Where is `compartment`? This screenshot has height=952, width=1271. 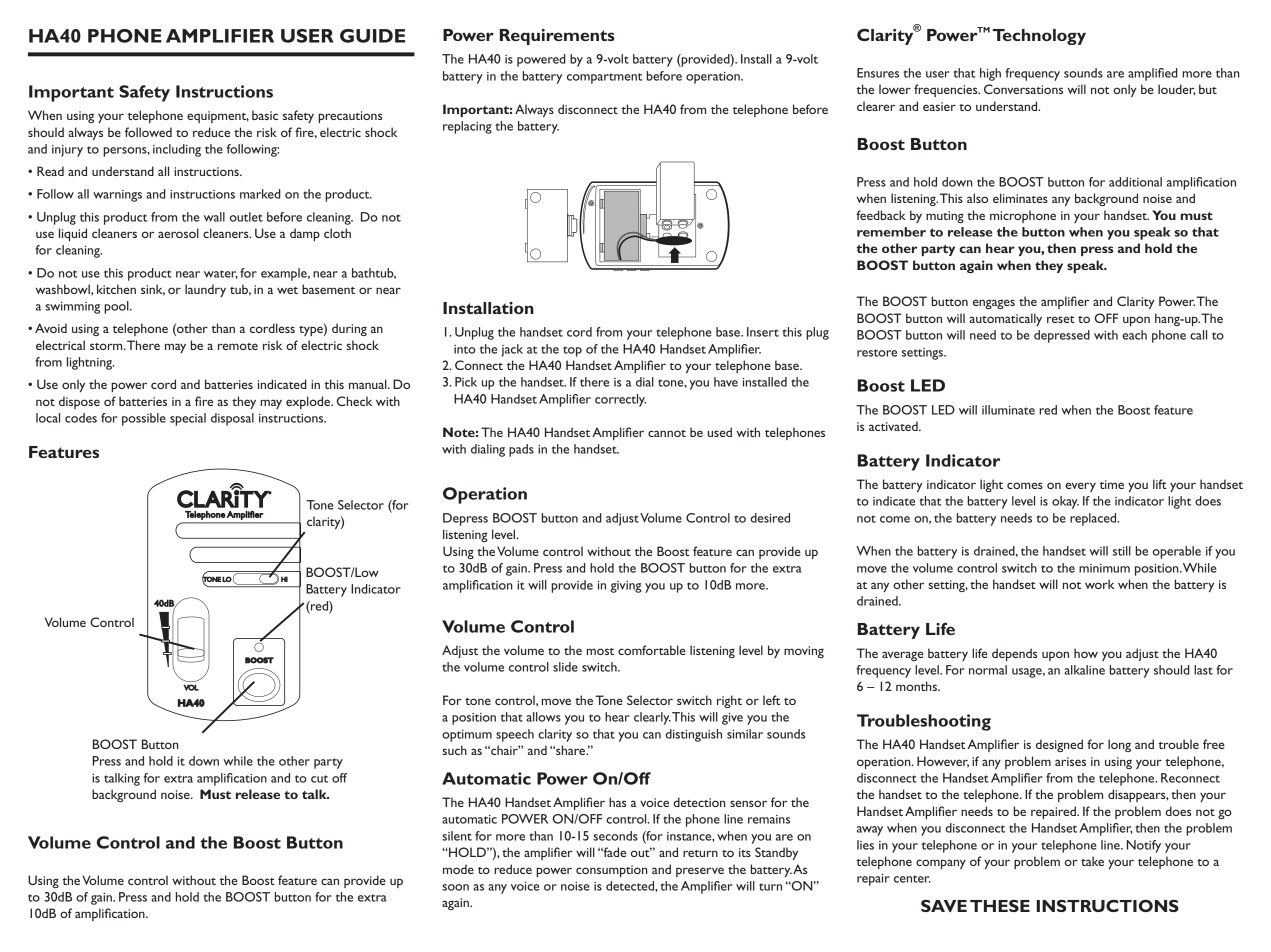
compartment is located at coordinates (605, 78).
